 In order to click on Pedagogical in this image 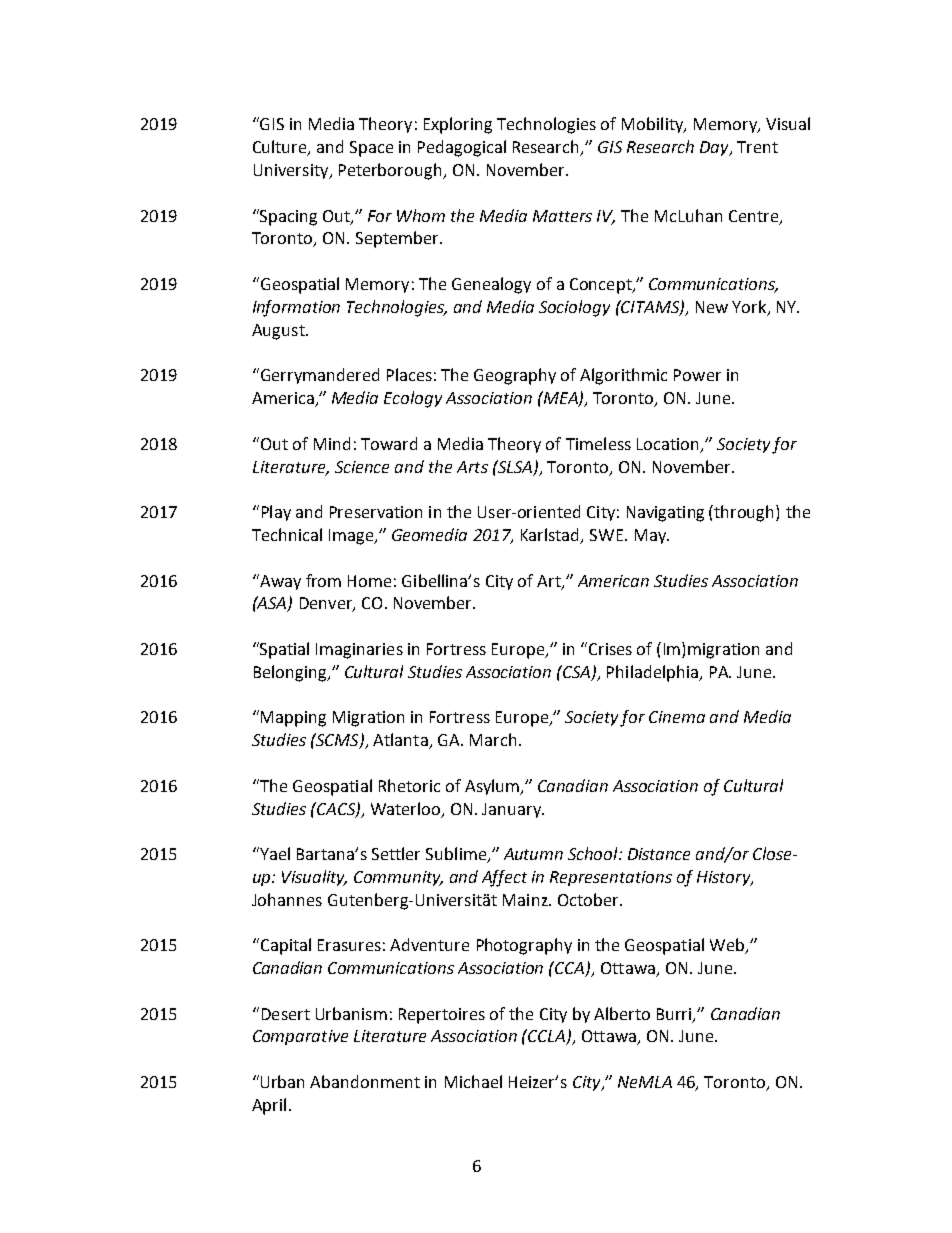, I will do `click(462, 148)`.
